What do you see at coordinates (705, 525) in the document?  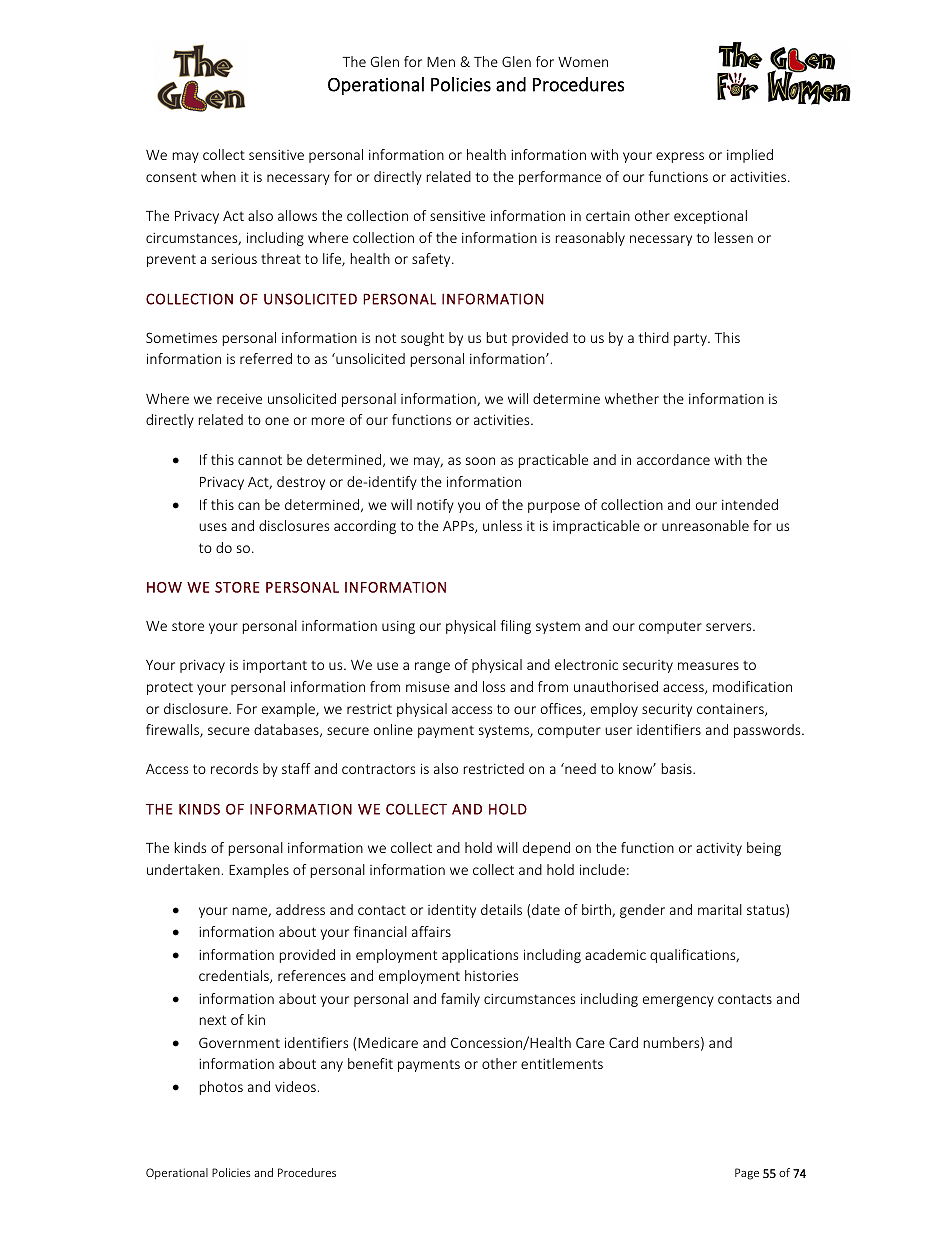 I see `unreasonable` at bounding box center [705, 525].
